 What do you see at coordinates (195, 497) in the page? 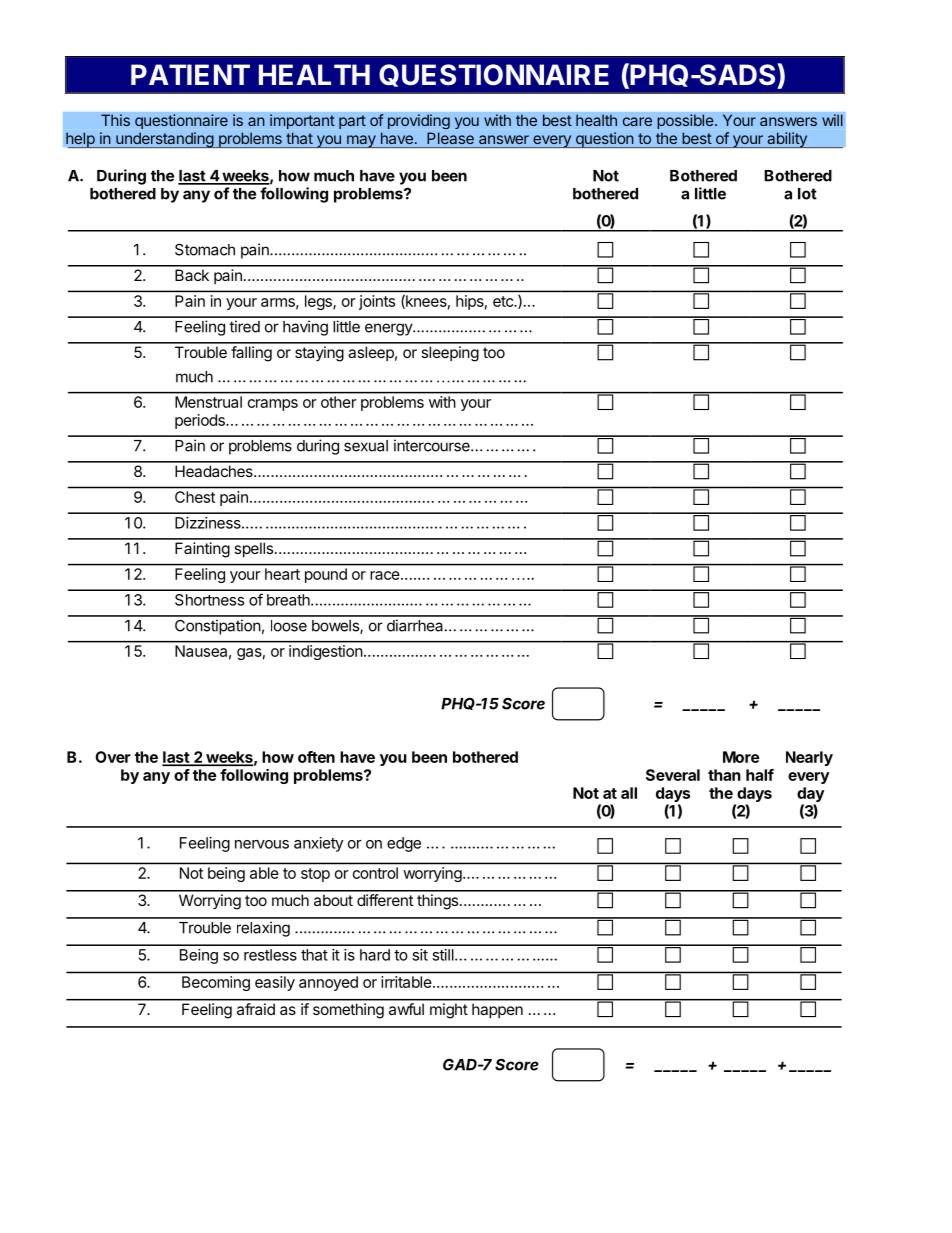
I see `Chest` at bounding box center [195, 497].
